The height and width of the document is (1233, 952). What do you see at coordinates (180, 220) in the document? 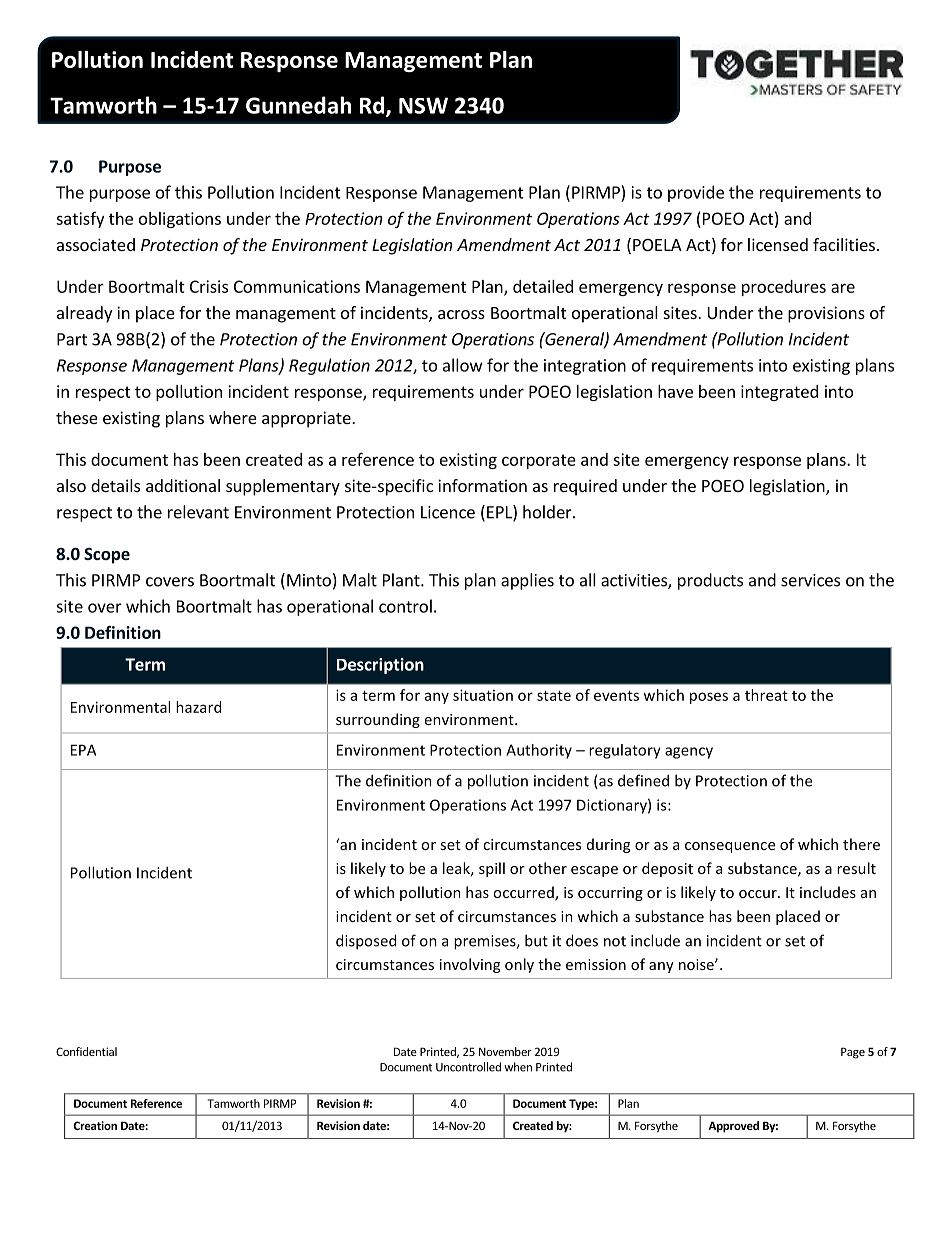
I see `obligations` at bounding box center [180, 220].
